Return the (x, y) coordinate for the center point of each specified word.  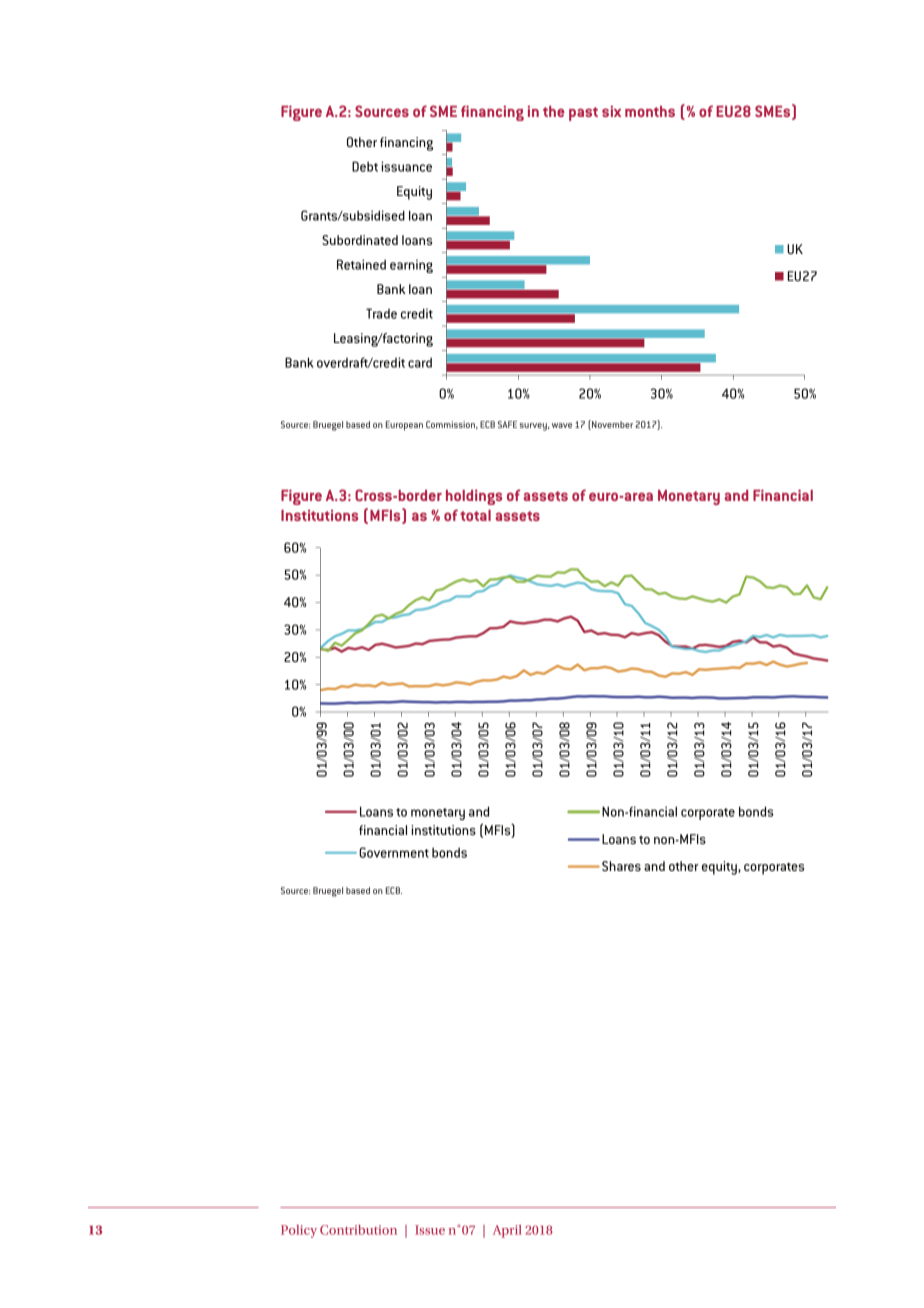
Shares (621, 866)
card (420, 362)
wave (562, 425)
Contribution (358, 1230)
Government (394, 852)
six (611, 111)
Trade (381, 313)
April (507, 1231)
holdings (474, 497)
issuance (406, 166)
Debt (365, 166)
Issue (430, 1230)
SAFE (507, 424)
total (475, 515)
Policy (299, 1231)
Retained (361, 264)
